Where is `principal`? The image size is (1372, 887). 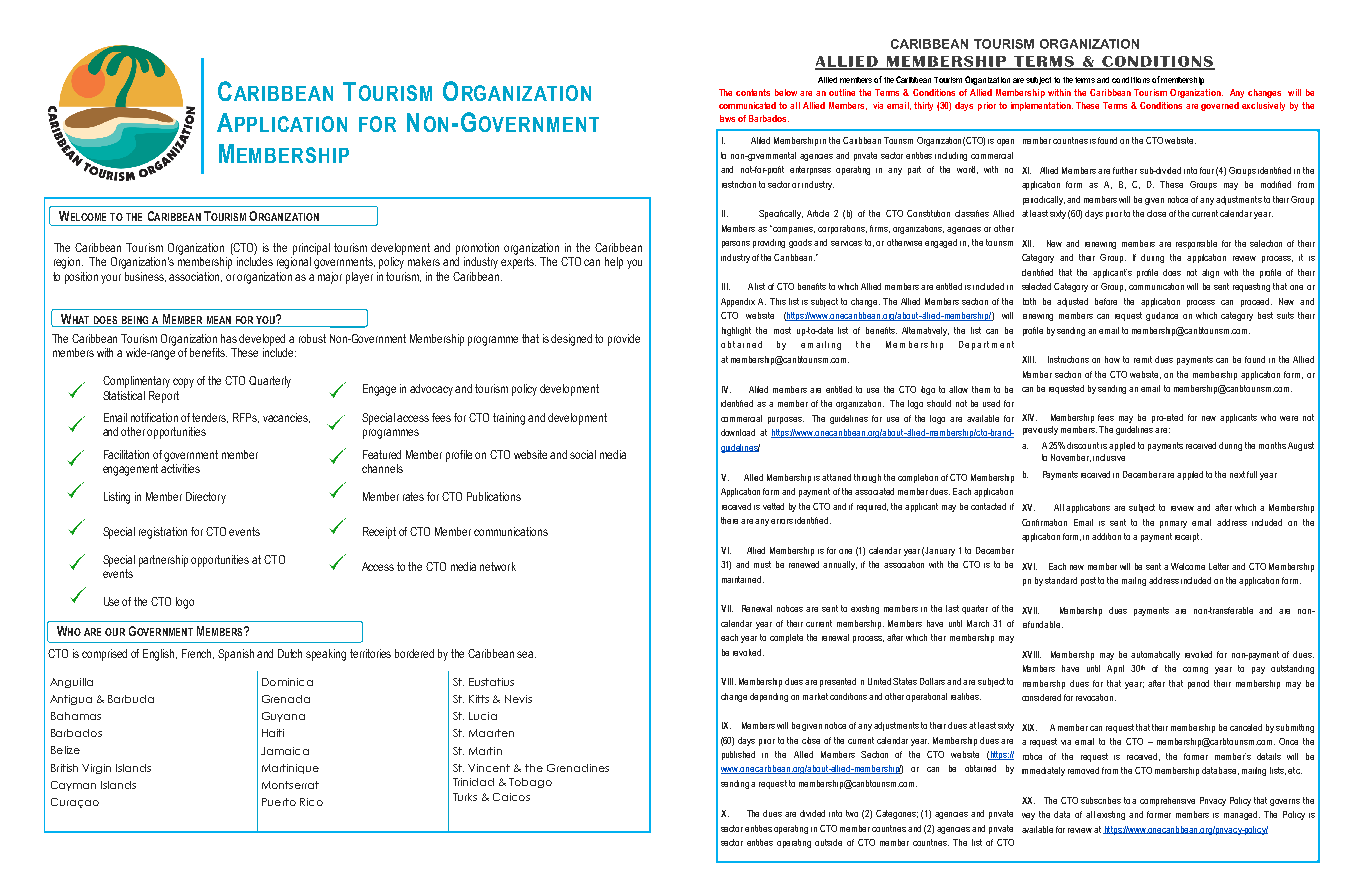 principal is located at coordinates (311, 249).
